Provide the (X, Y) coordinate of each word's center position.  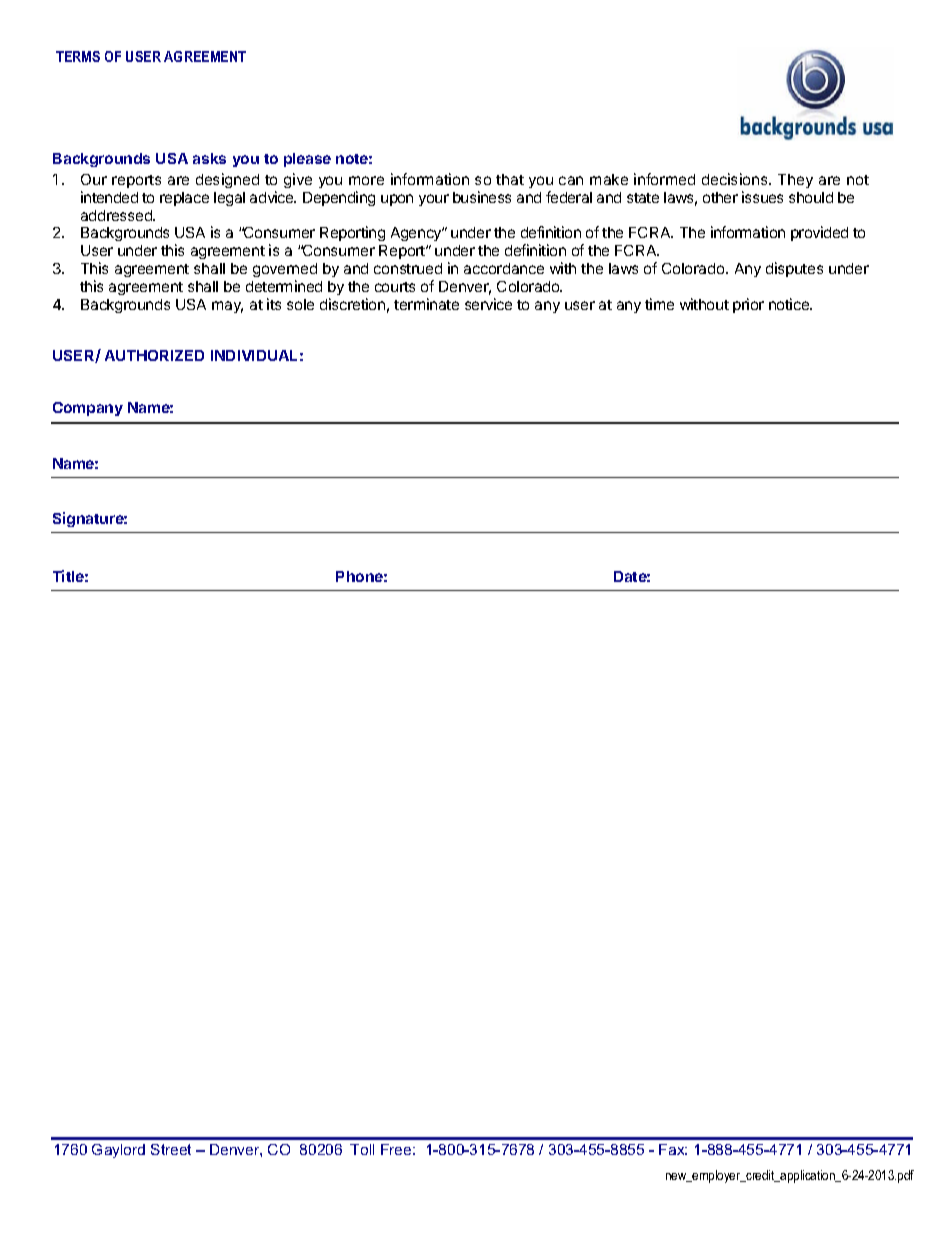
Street (171, 1149)
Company (88, 409)
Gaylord (118, 1151)
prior (748, 305)
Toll (362, 1149)
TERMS (78, 56)
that (510, 179)
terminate (426, 304)
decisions (736, 179)
